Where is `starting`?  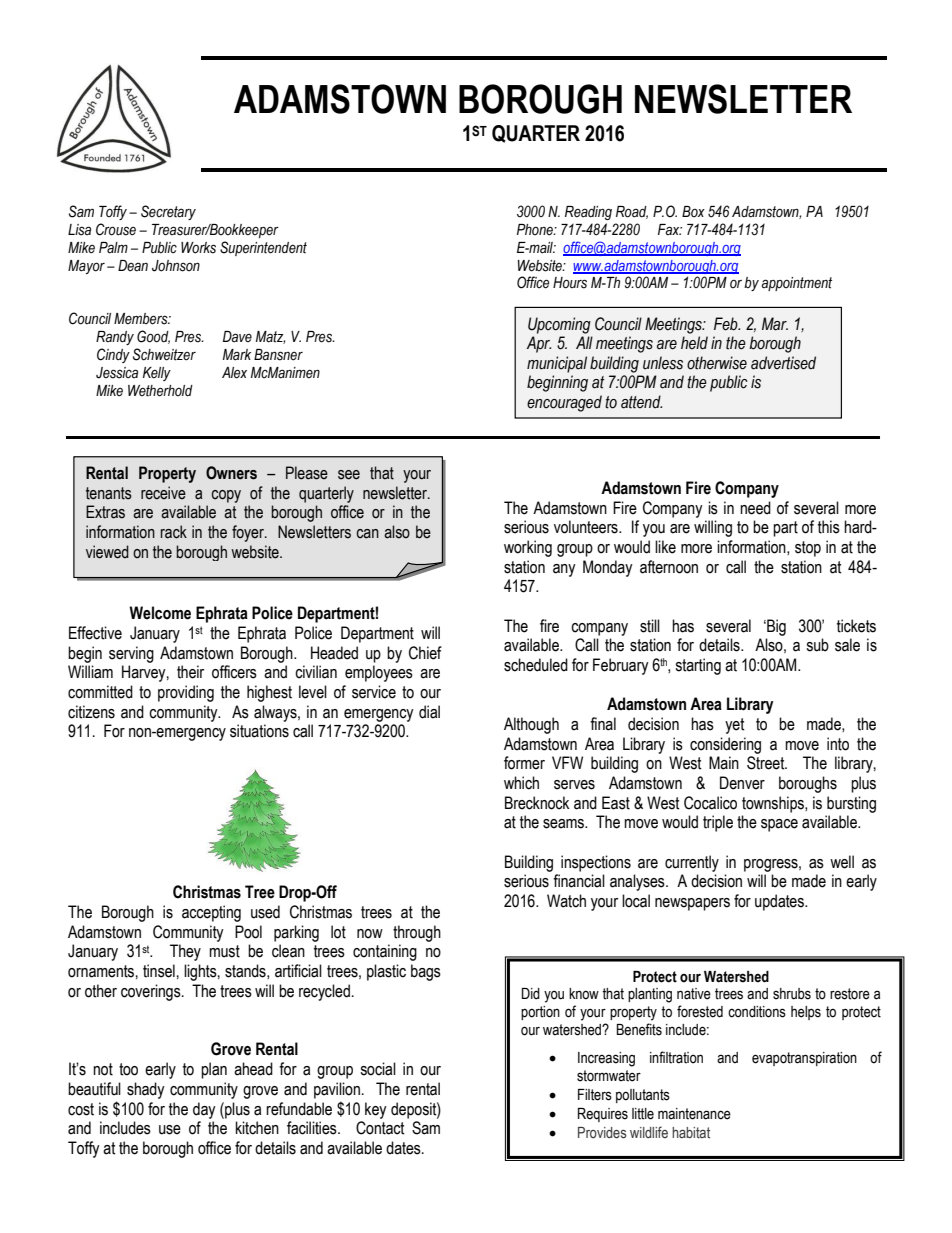
starting is located at coordinates (698, 666).
